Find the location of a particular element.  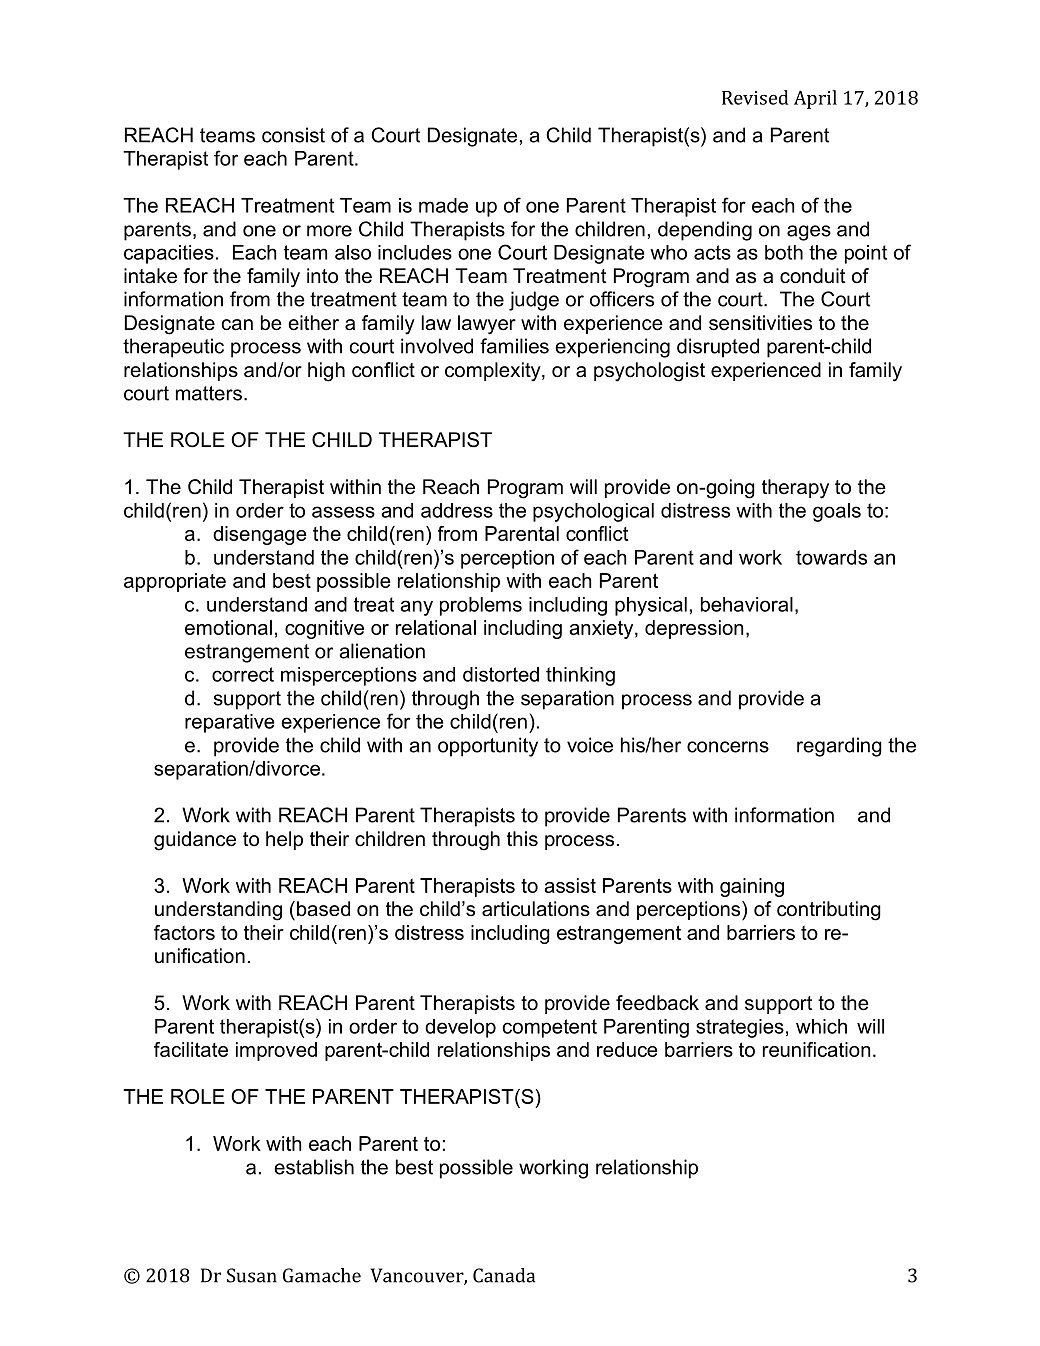

made is located at coordinates (443, 205).
